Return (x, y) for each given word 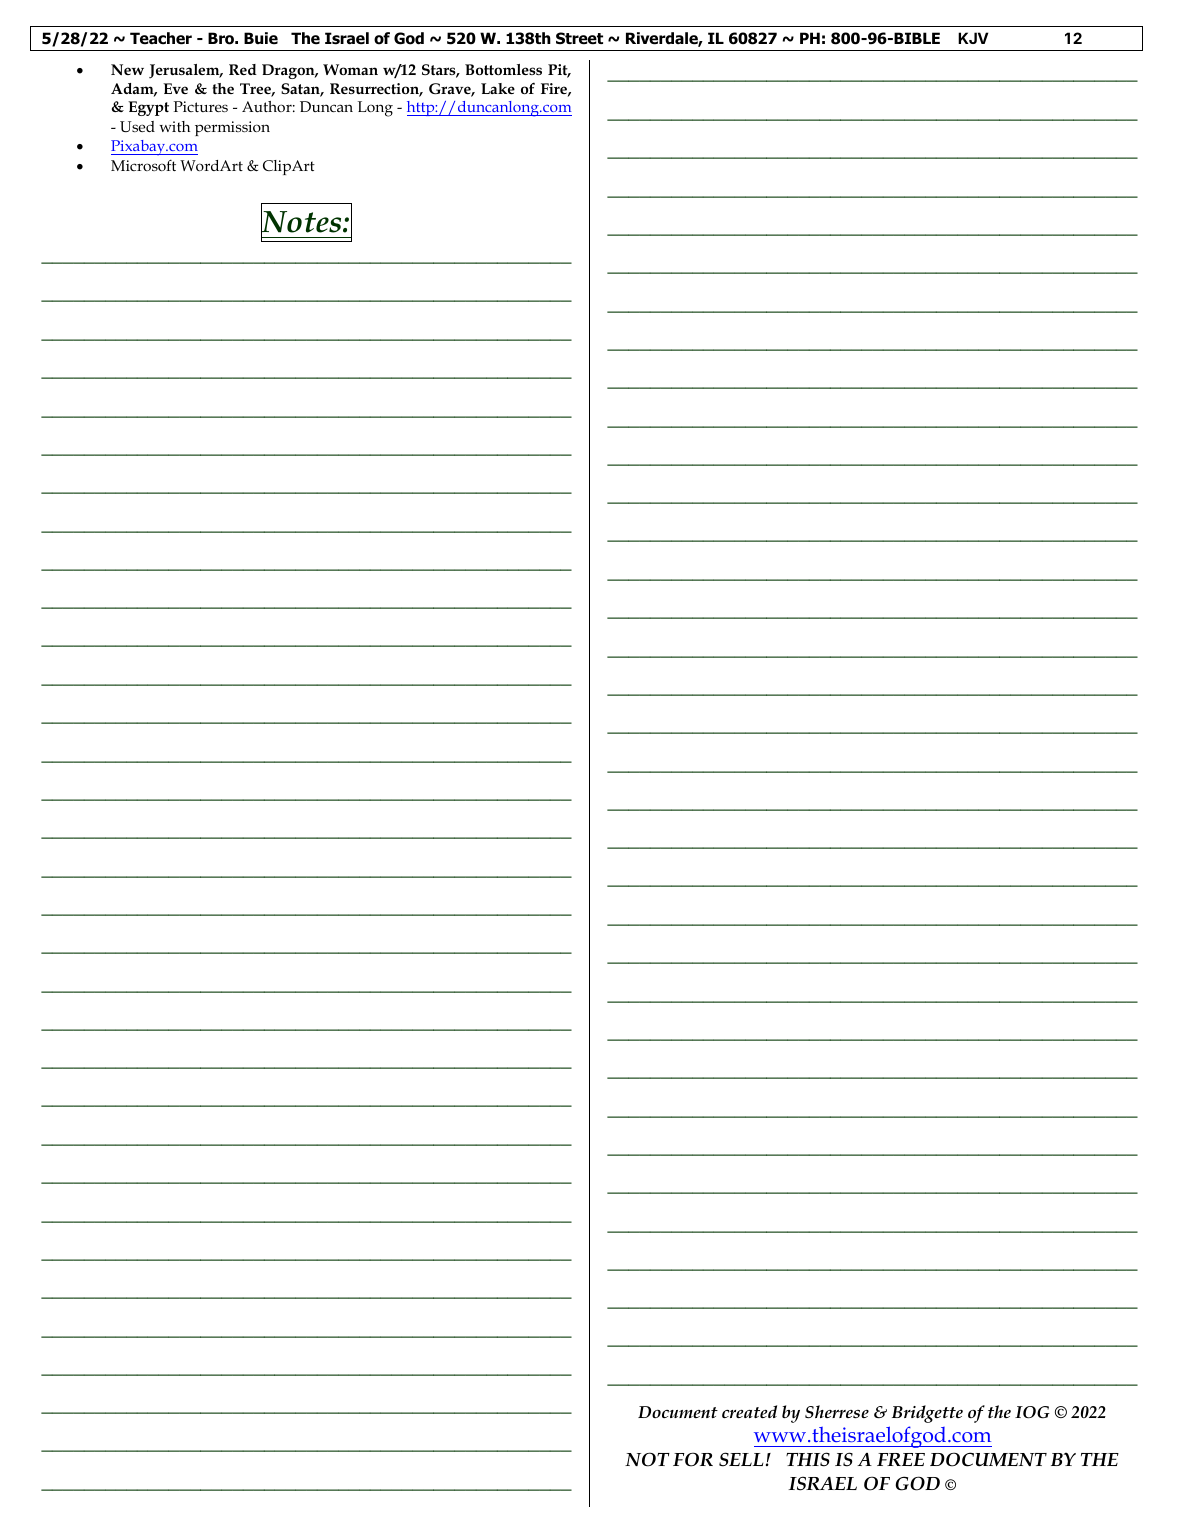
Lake (498, 88)
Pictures (200, 106)
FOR (693, 1459)
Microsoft (143, 165)
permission (232, 128)
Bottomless (503, 69)
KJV (973, 38)
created (749, 1411)
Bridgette (927, 1414)
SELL (741, 1459)
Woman (350, 69)
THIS (808, 1459)
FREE (901, 1459)
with (174, 126)
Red (243, 69)
